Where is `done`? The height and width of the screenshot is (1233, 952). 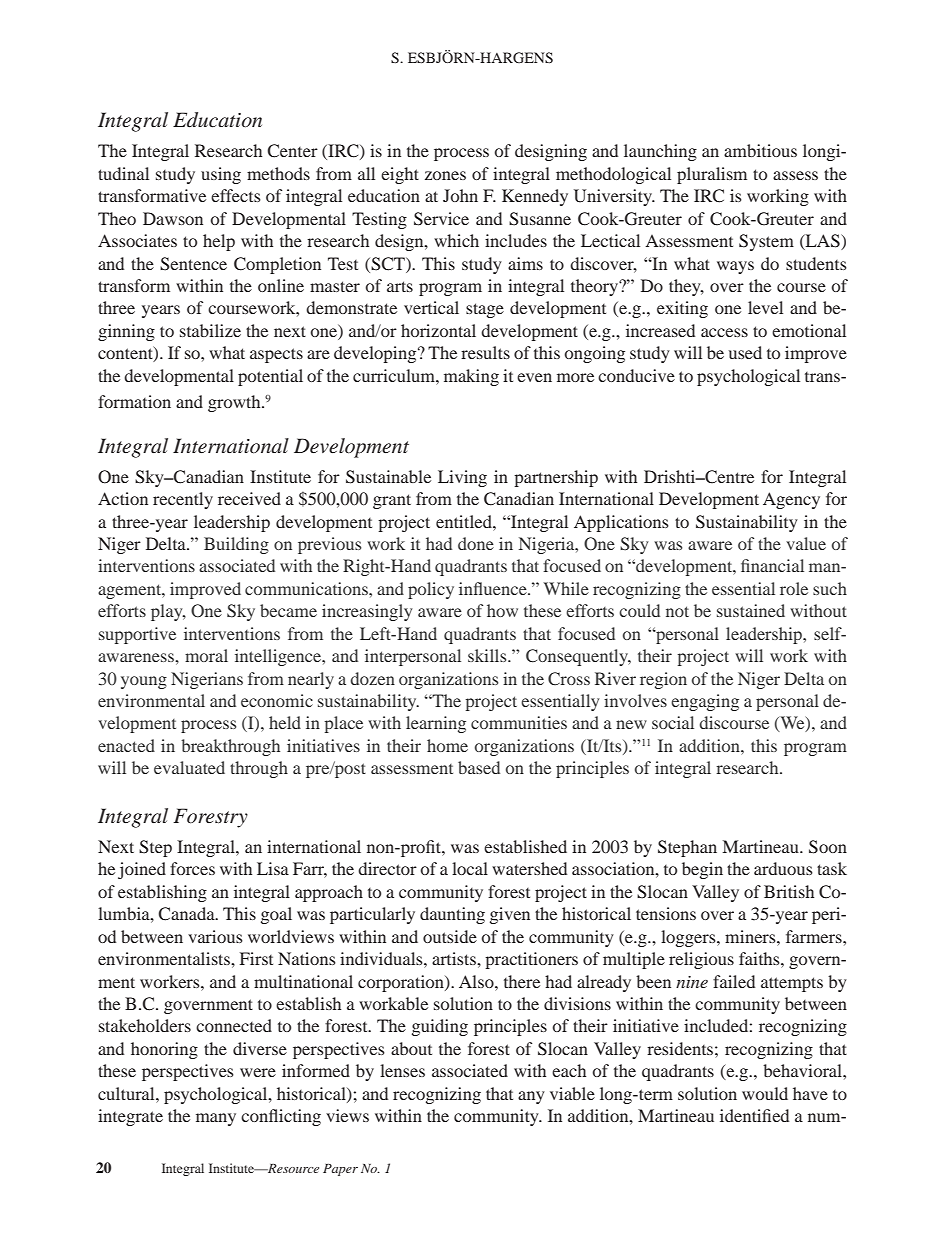
done is located at coordinates (476, 543).
